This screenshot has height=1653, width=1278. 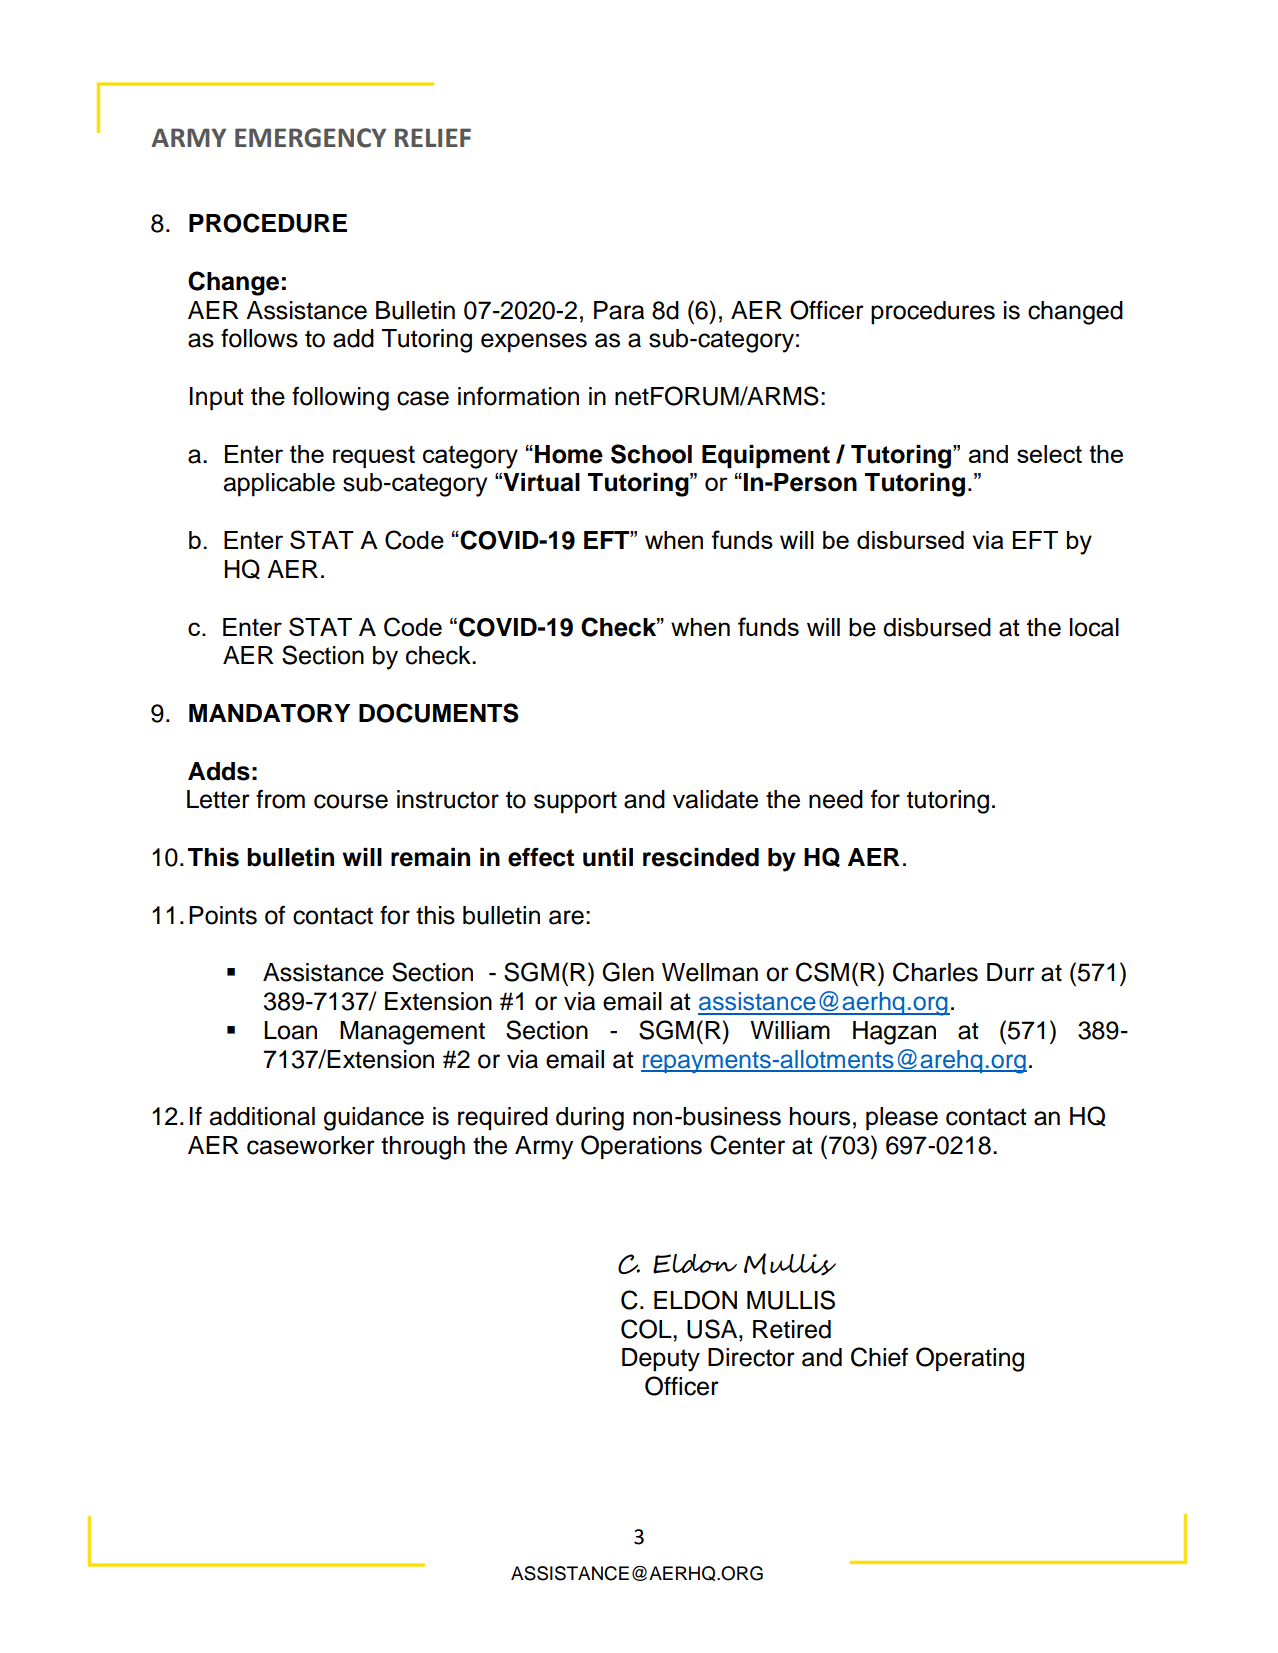 I want to click on validate, so click(x=715, y=799).
